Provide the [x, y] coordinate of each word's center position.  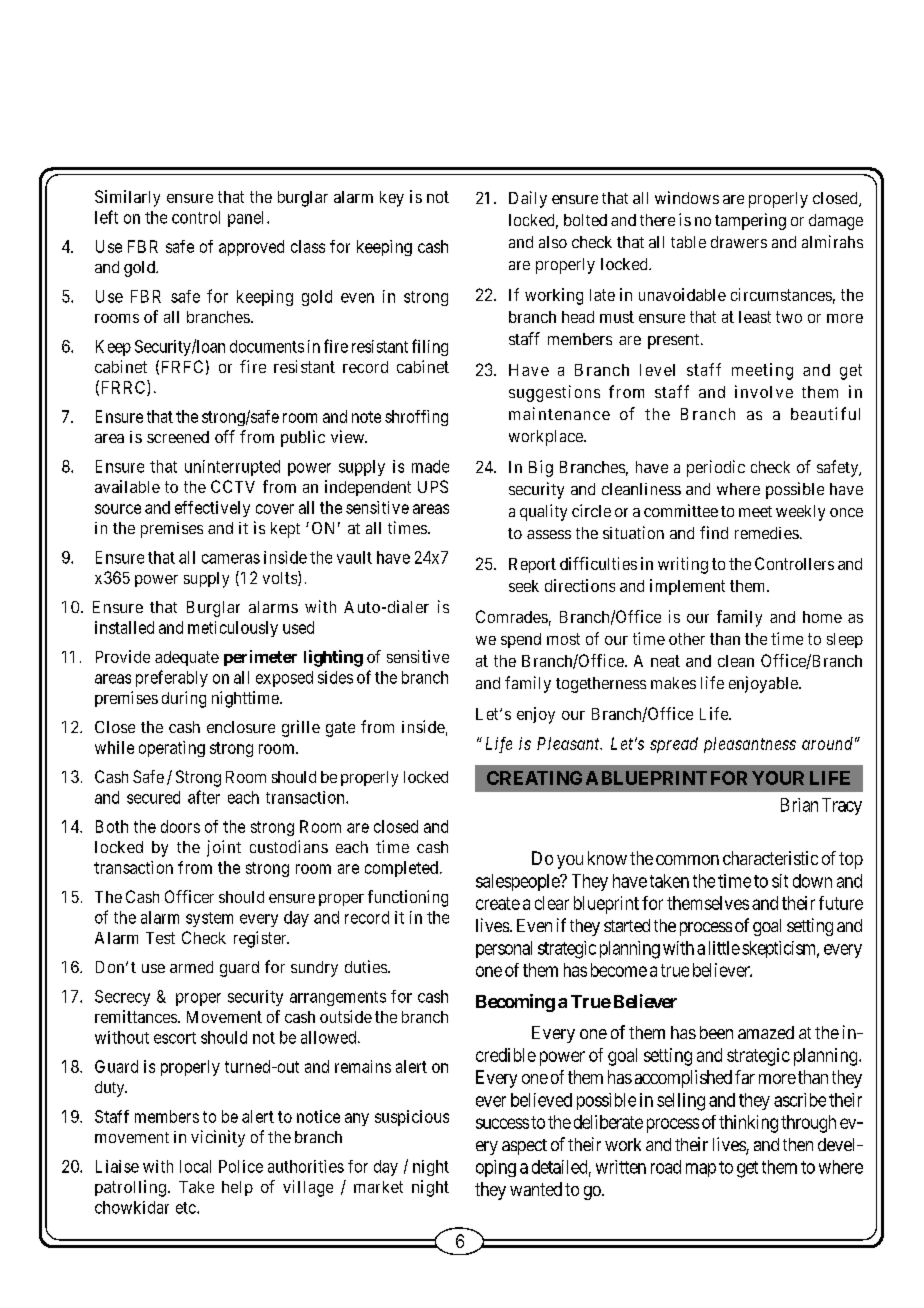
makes [673, 683]
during [184, 699]
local [195, 1166]
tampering [750, 221]
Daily [528, 199]
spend [521, 640]
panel [248, 219]
